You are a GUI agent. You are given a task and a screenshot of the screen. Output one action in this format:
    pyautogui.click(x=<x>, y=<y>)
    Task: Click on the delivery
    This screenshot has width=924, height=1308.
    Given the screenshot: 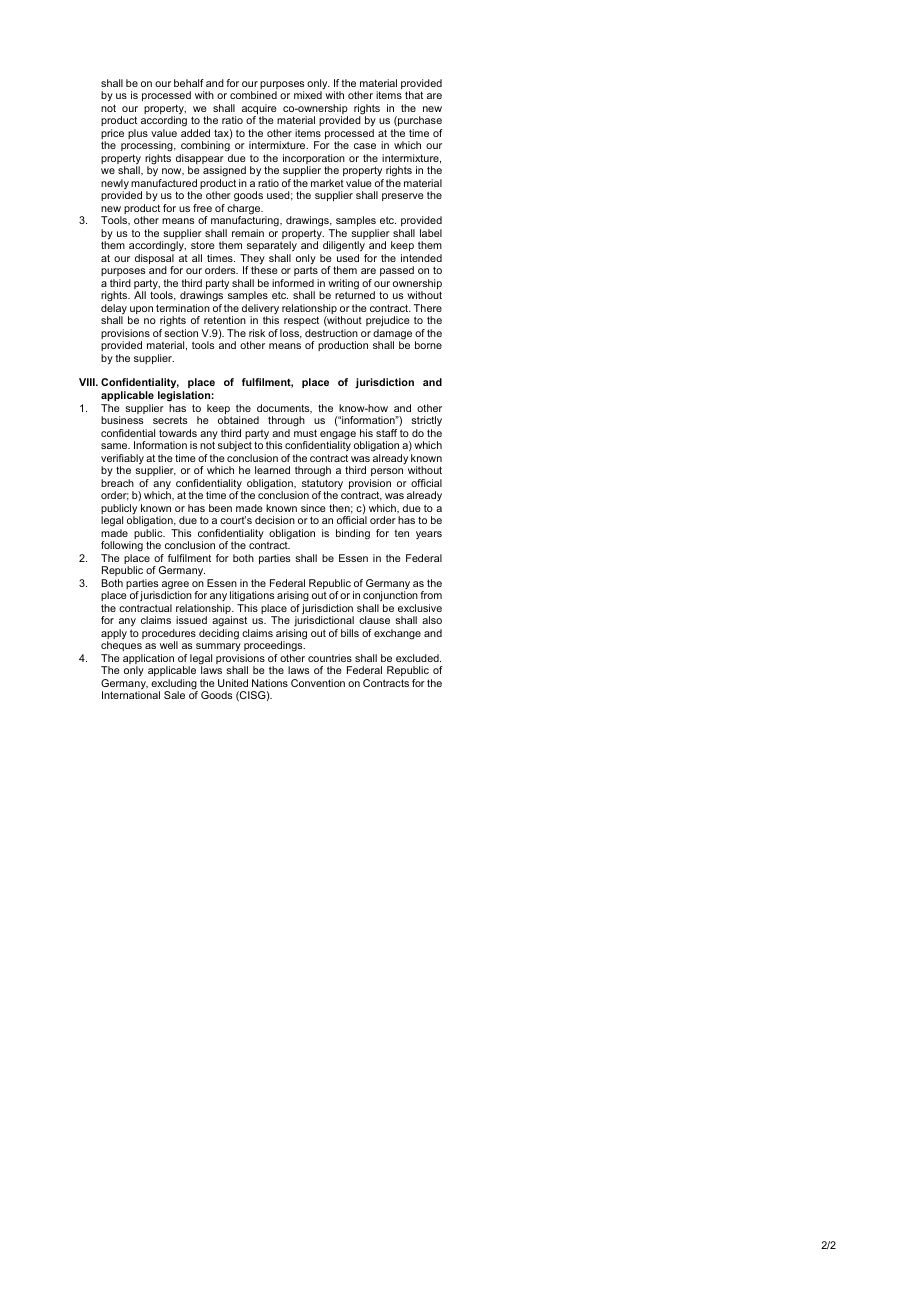 What is the action you would take?
    pyautogui.click(x=260, y=310)
